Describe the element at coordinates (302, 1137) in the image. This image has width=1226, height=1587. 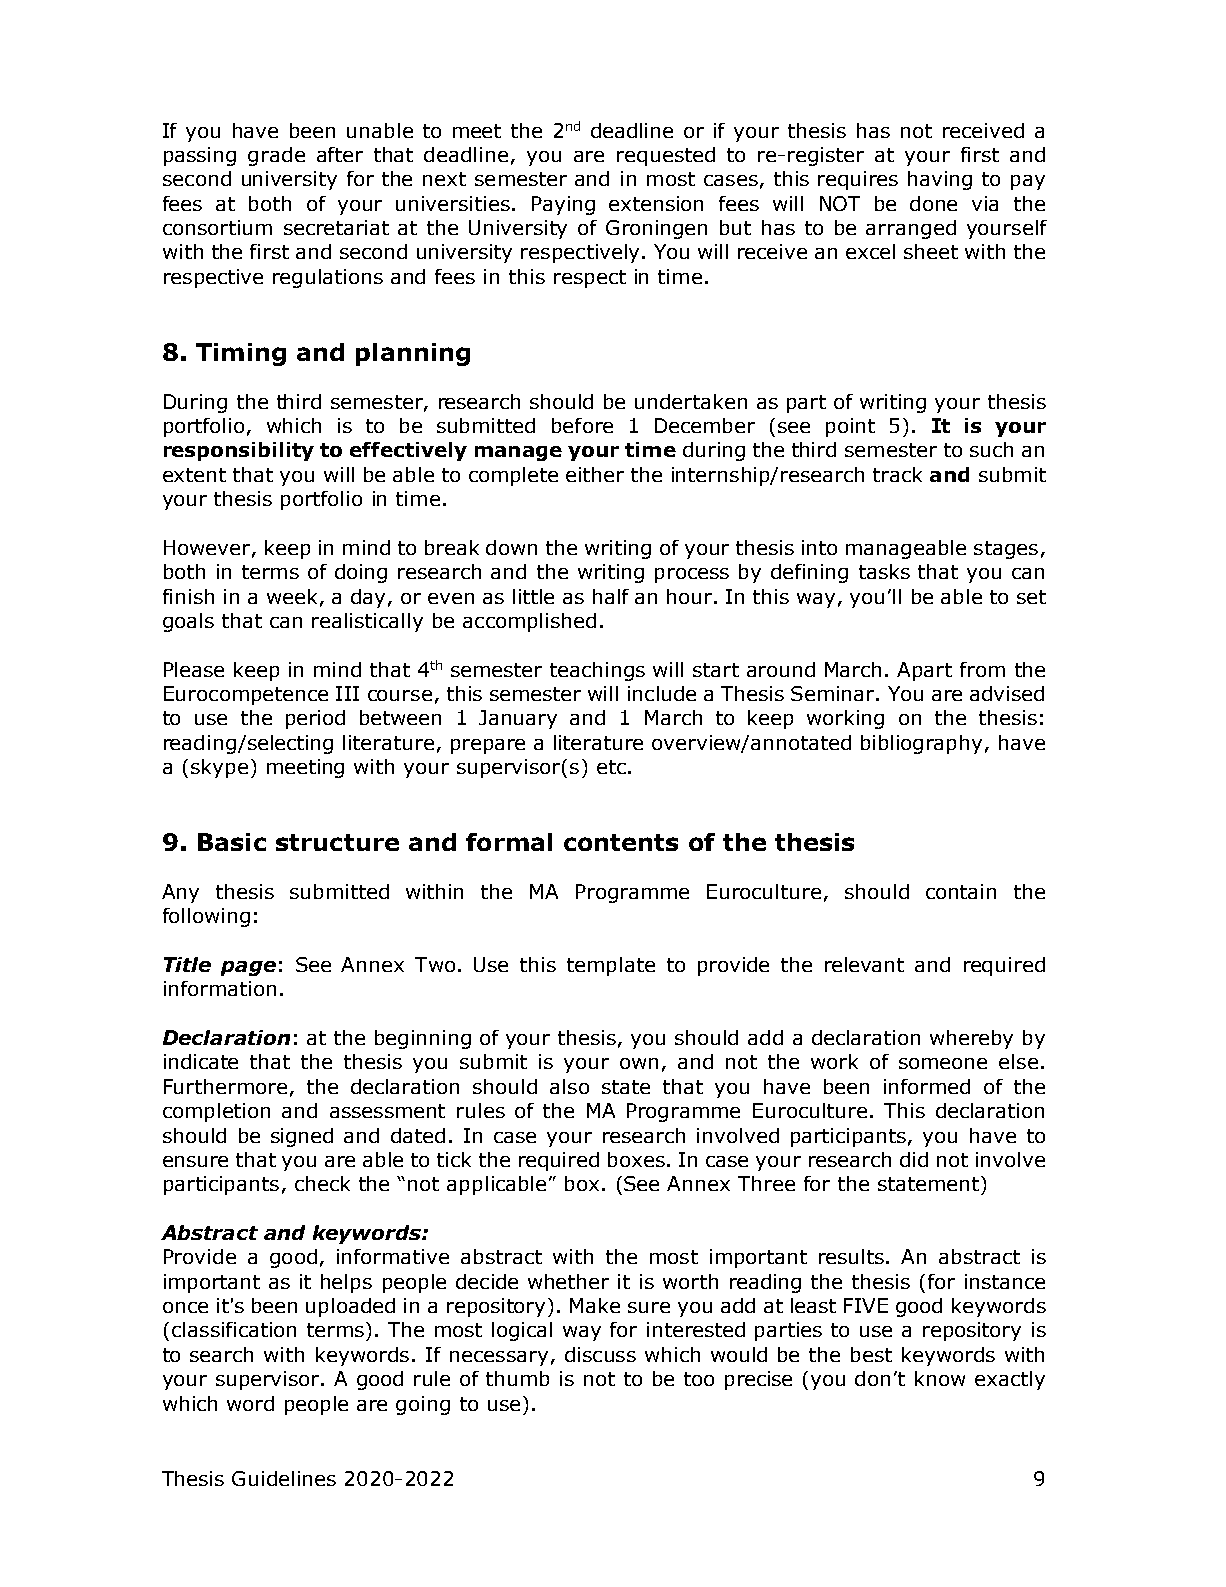
I see `signed` at that location.
